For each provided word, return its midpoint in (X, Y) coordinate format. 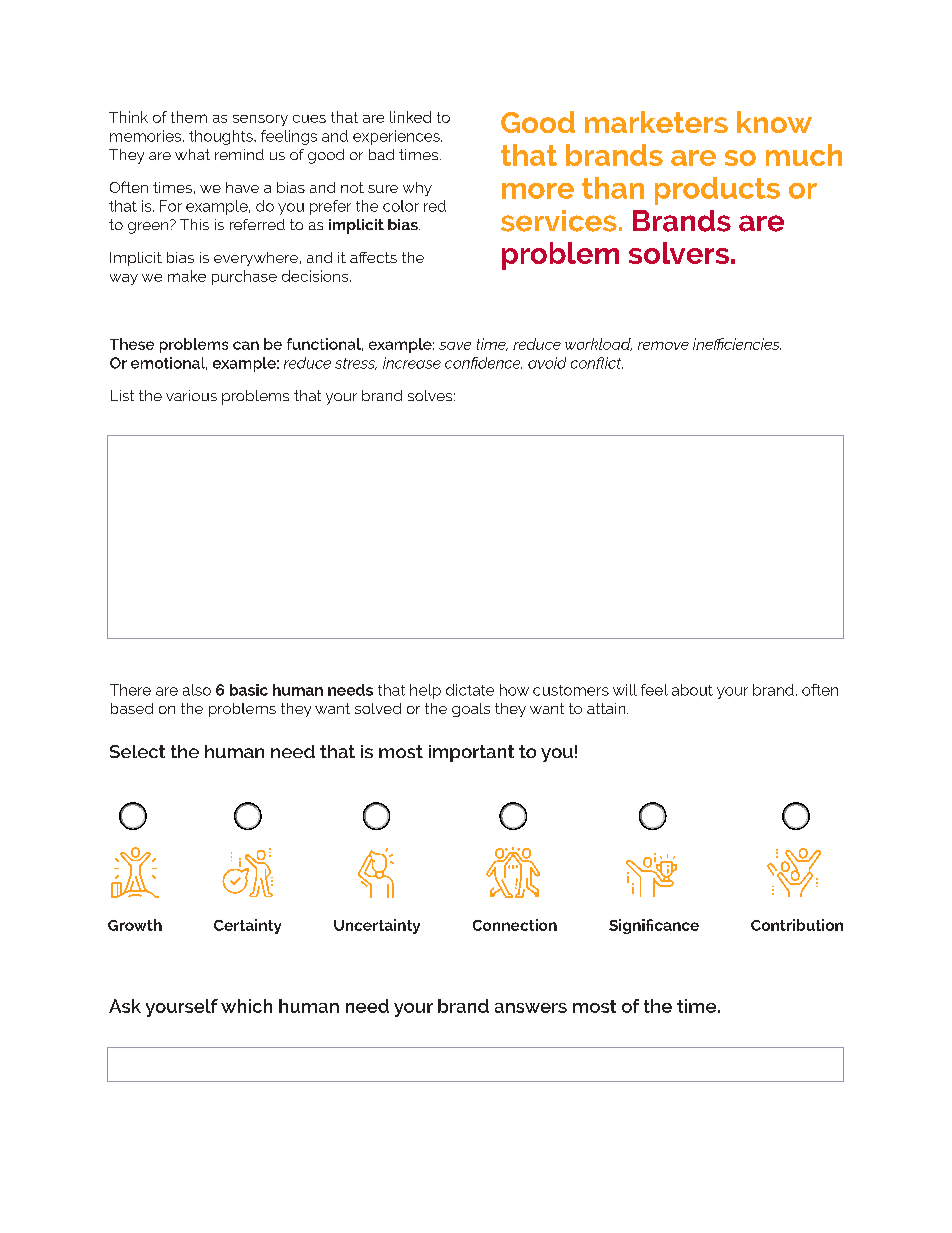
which (246, 1006)
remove (663, 345)
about (692, 690)
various (191, 395)
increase (412, 363)
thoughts (222, 137)
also (197, 690)
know (774, 122)
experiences (397, 137)
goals (471, 710)
